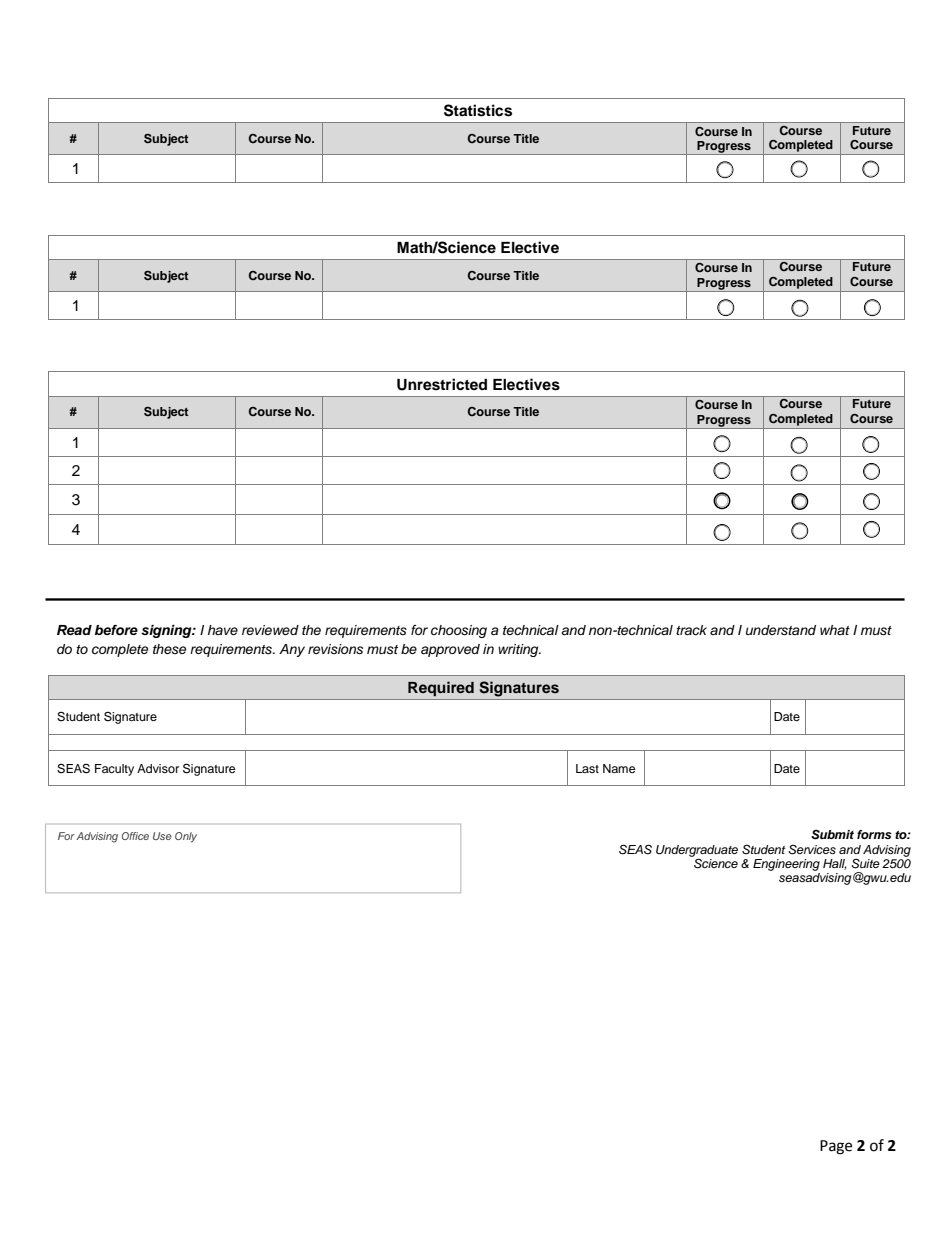  Describe the element at coordinates (186, 837) in the document. I see `Only` at that location.
